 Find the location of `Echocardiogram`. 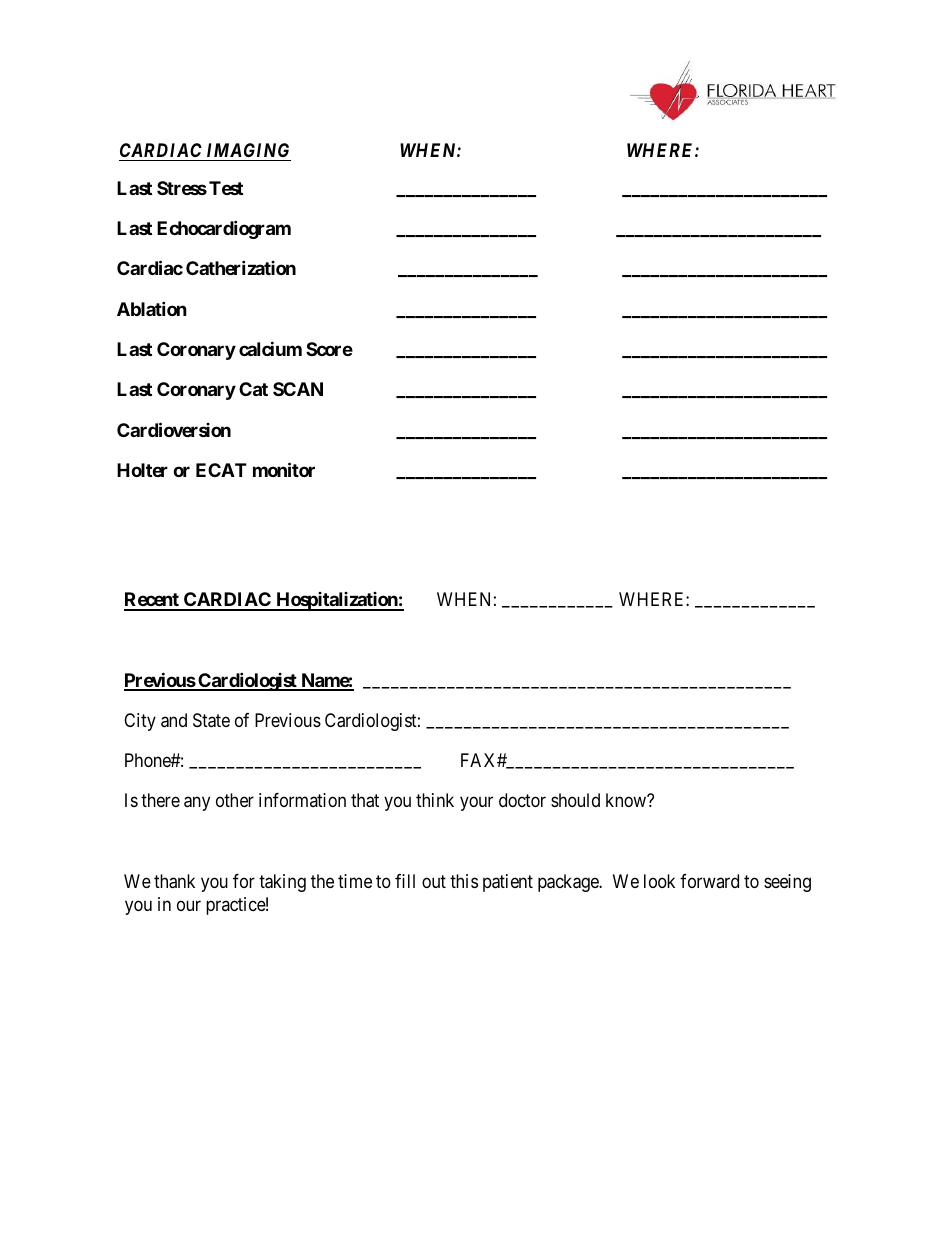

Echocardiogram is located at coordinates (224, 229).
